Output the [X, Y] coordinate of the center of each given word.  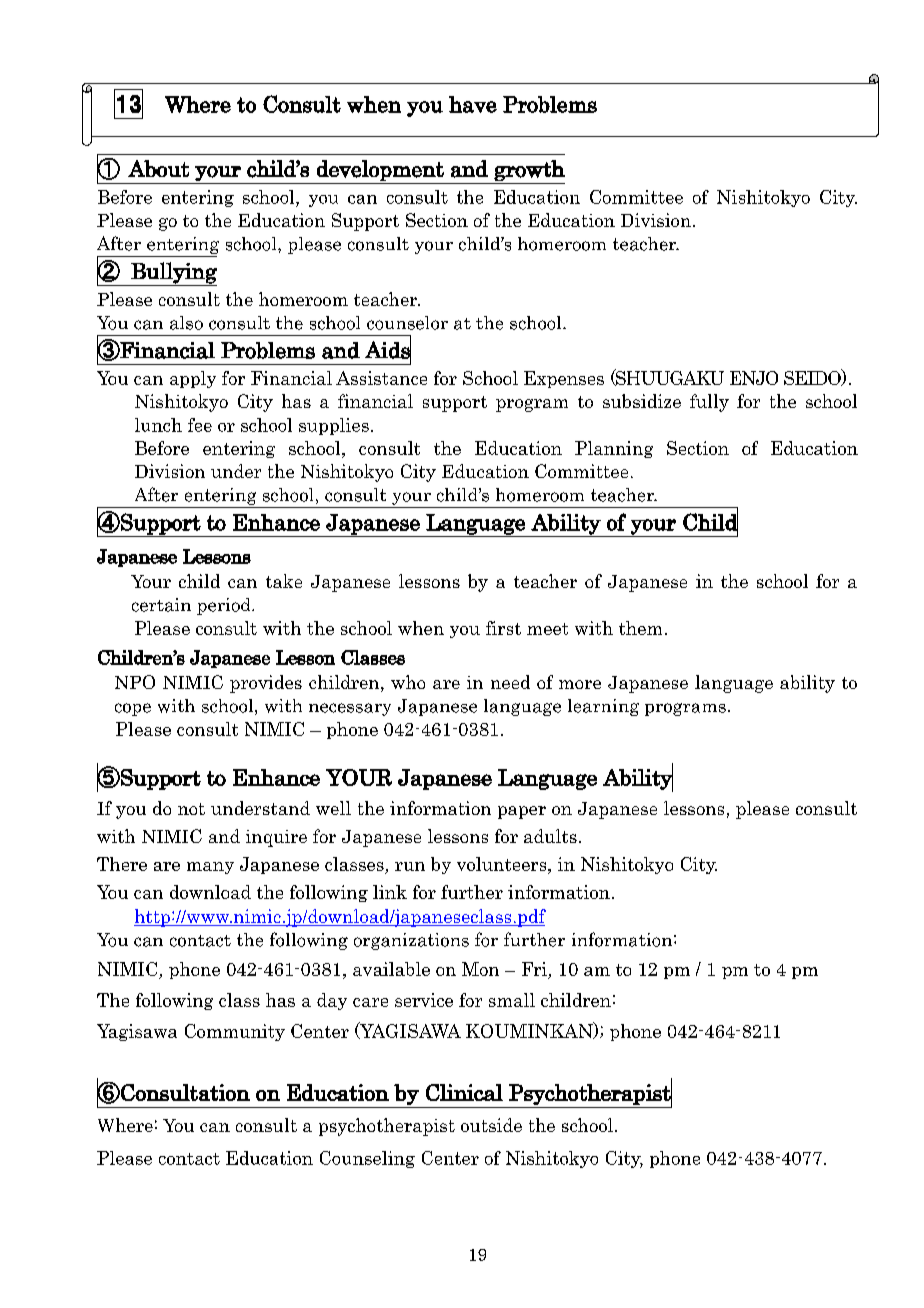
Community [235, 1032]
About [158, 168]
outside [491, 1125]
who [408, 682]
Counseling [367, 1159]
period [225, 606]
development [380, 170]
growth [529, 170]
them [640, 628]
